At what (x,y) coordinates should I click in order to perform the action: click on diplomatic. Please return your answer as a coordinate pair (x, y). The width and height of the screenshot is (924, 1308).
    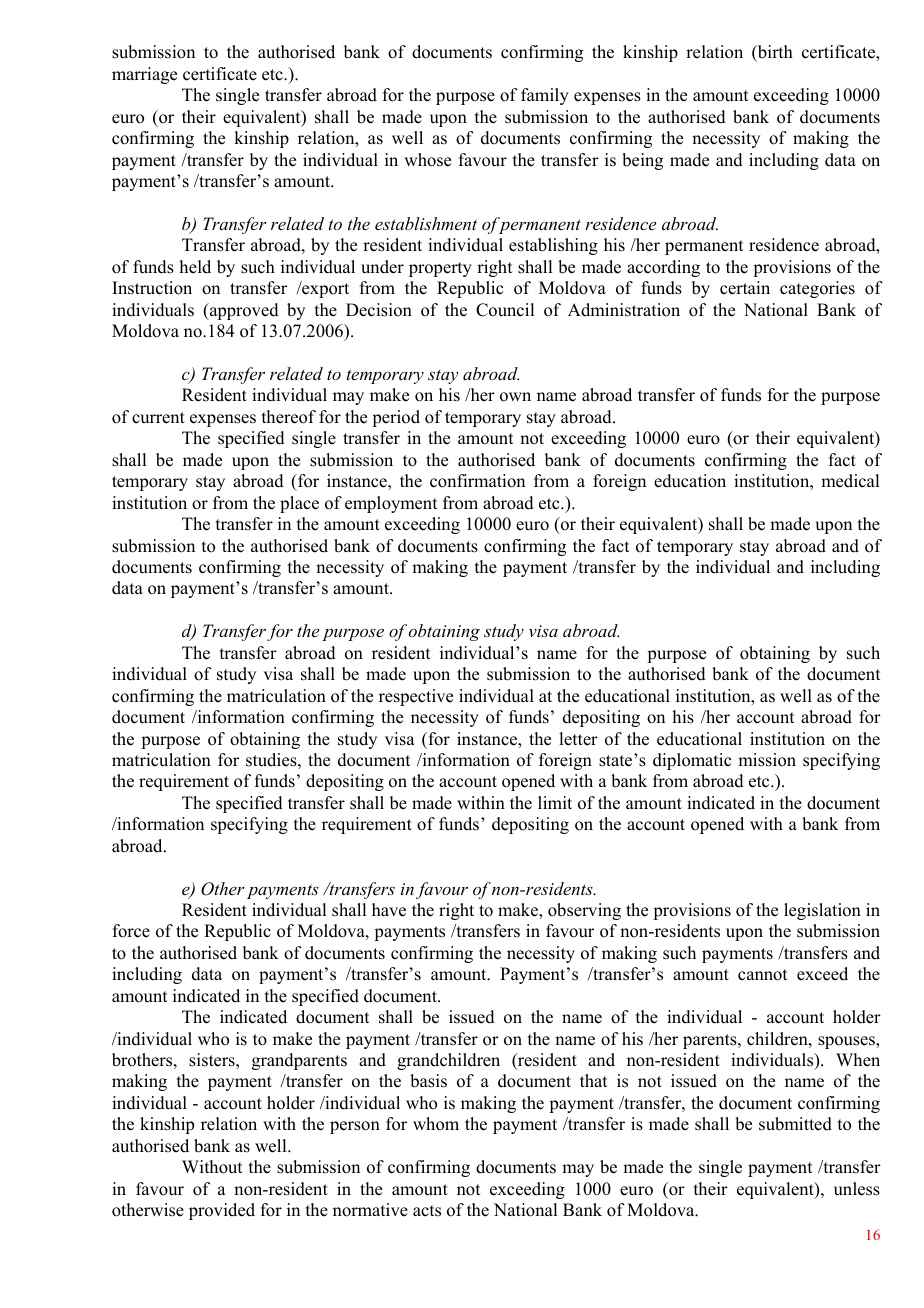
    Looking at the image, I should click on (692, 761).
